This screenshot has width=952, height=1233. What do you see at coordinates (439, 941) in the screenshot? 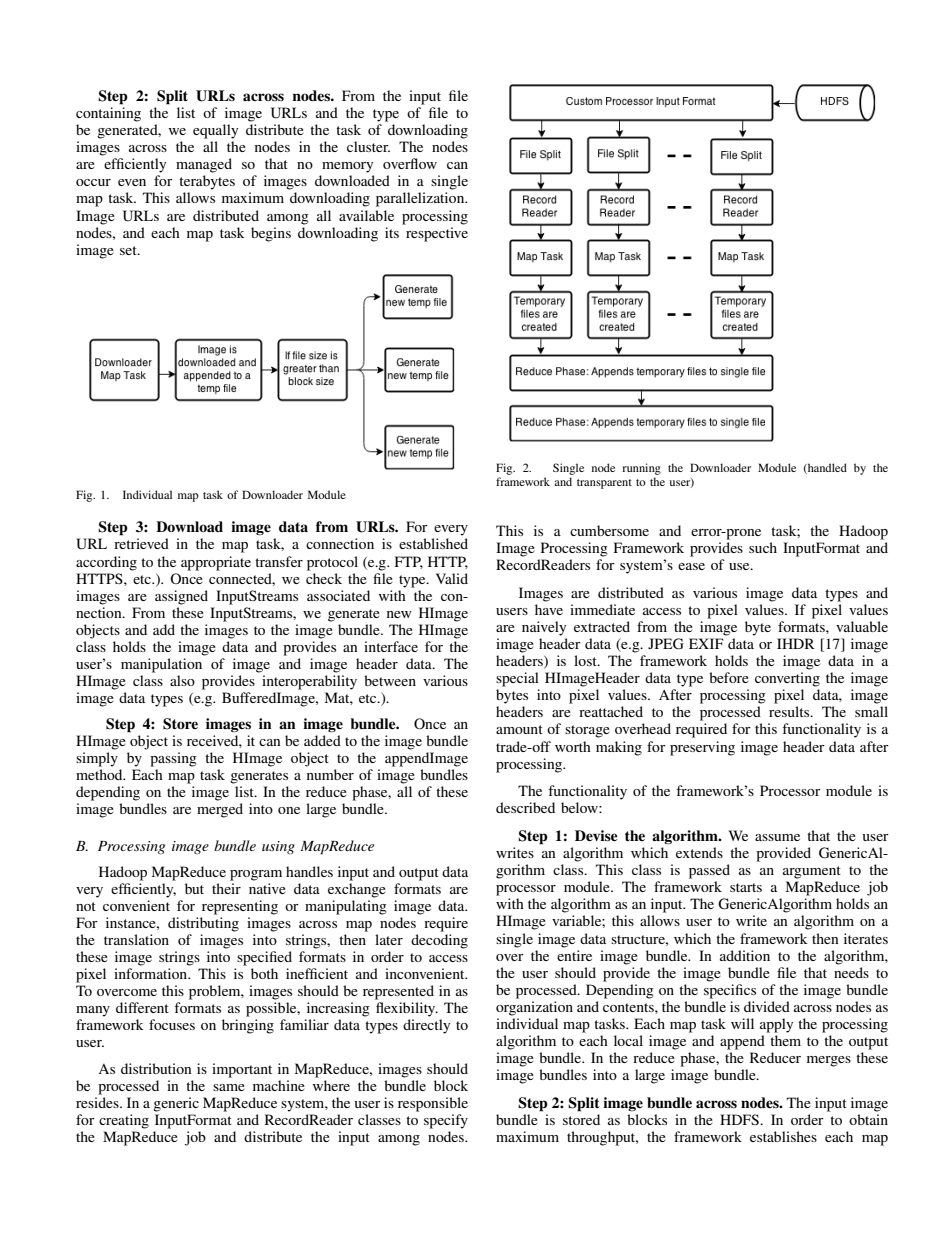
I see `decoding` at bounding box center [439, 941].
